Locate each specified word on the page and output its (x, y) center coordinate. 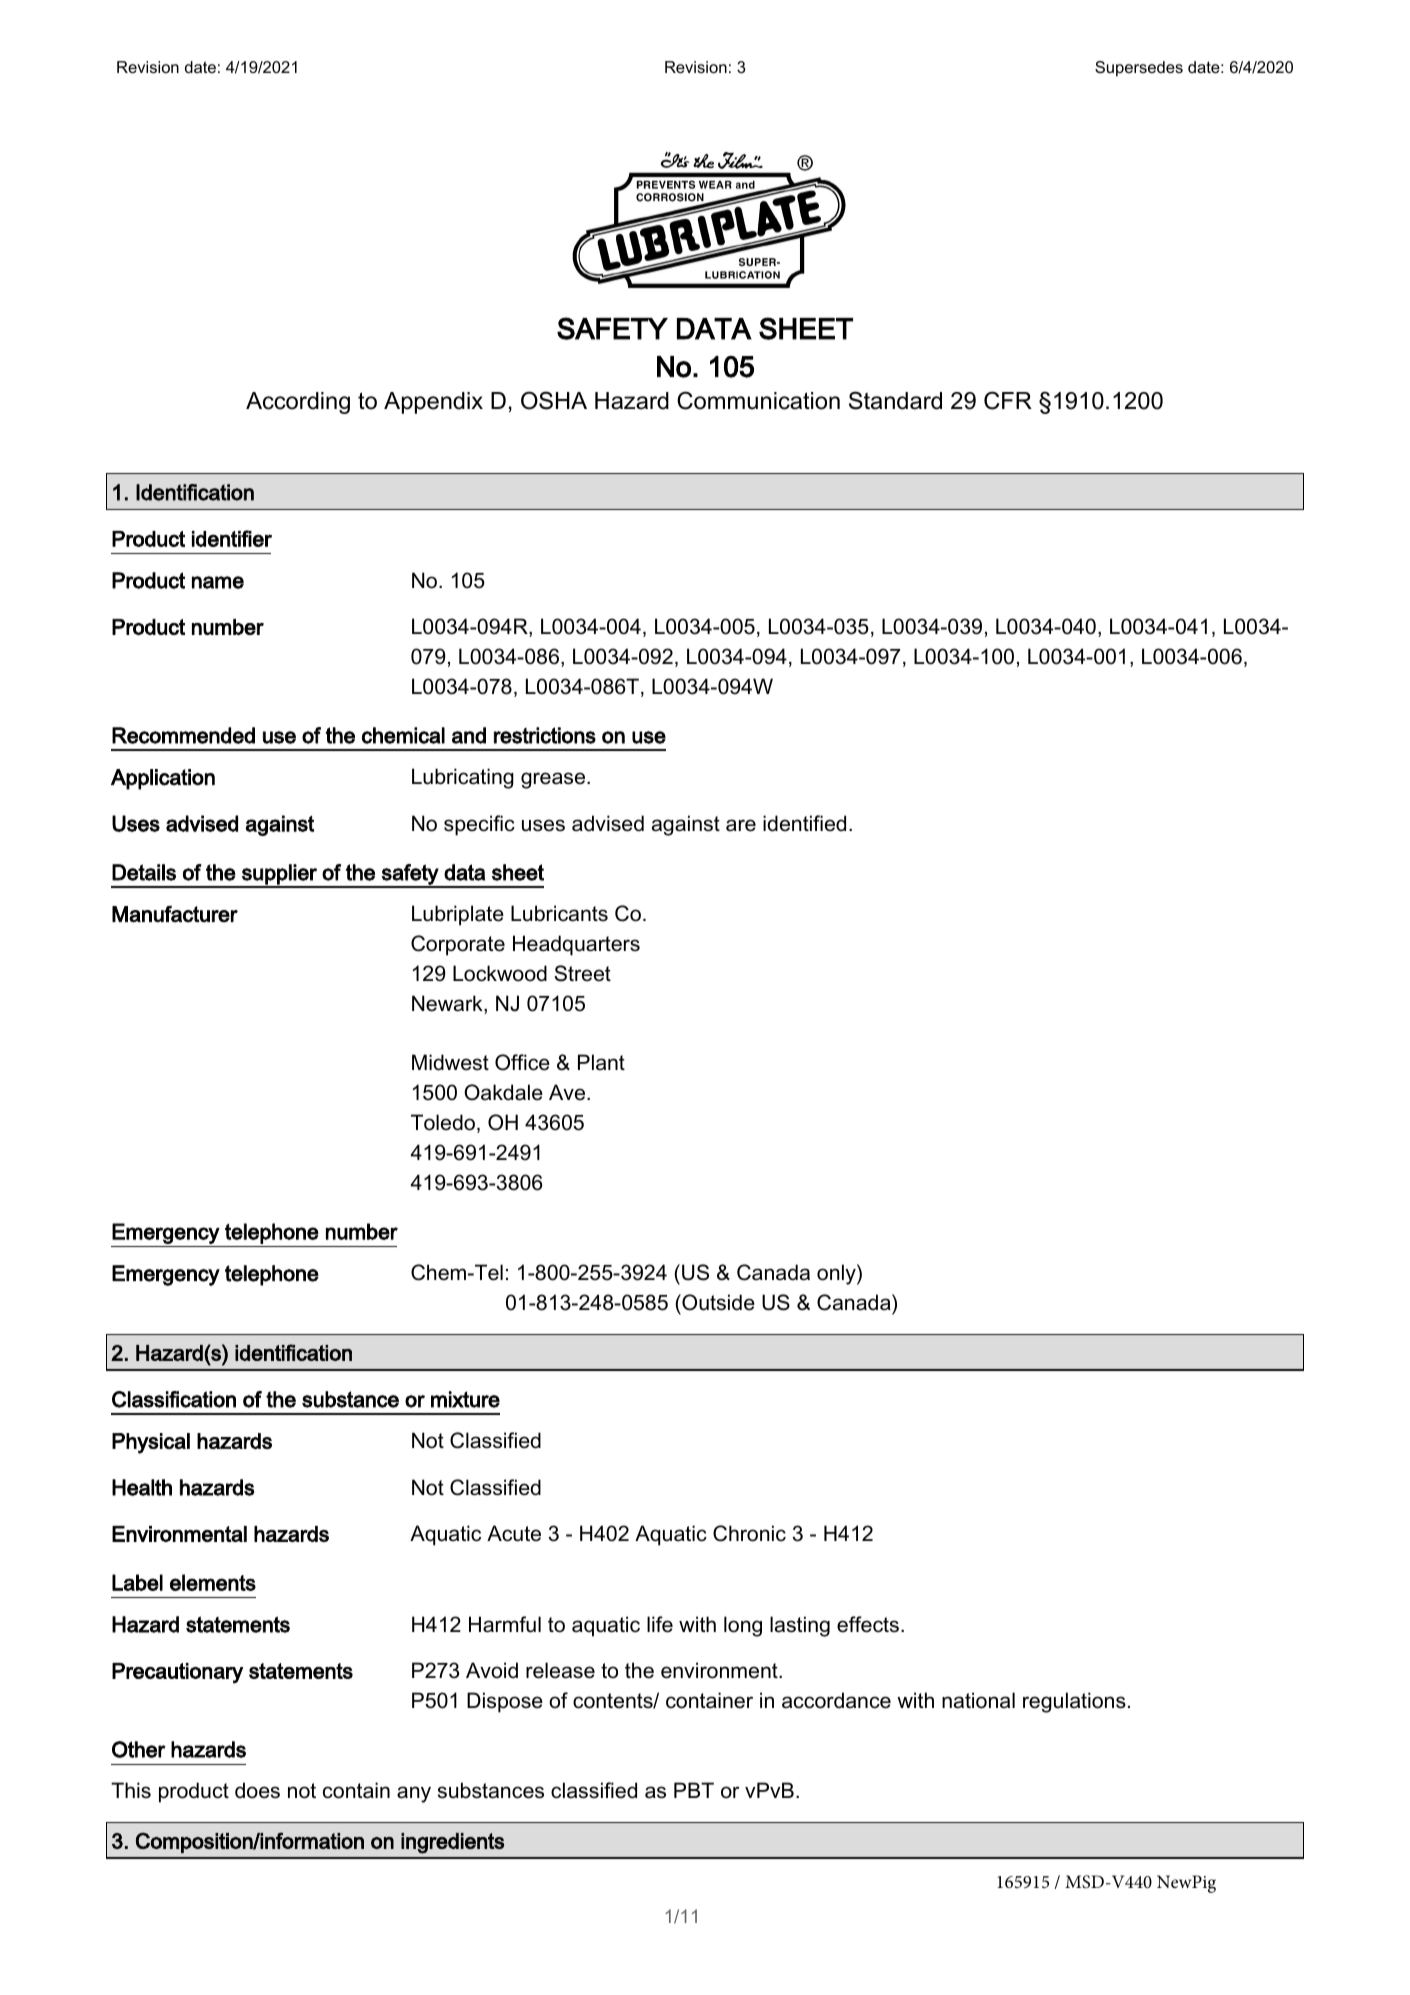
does (257, 1790)
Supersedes (1139, 69)
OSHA (554, 400)
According (298, 403)
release (560, 1670)
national (978, 1700)
